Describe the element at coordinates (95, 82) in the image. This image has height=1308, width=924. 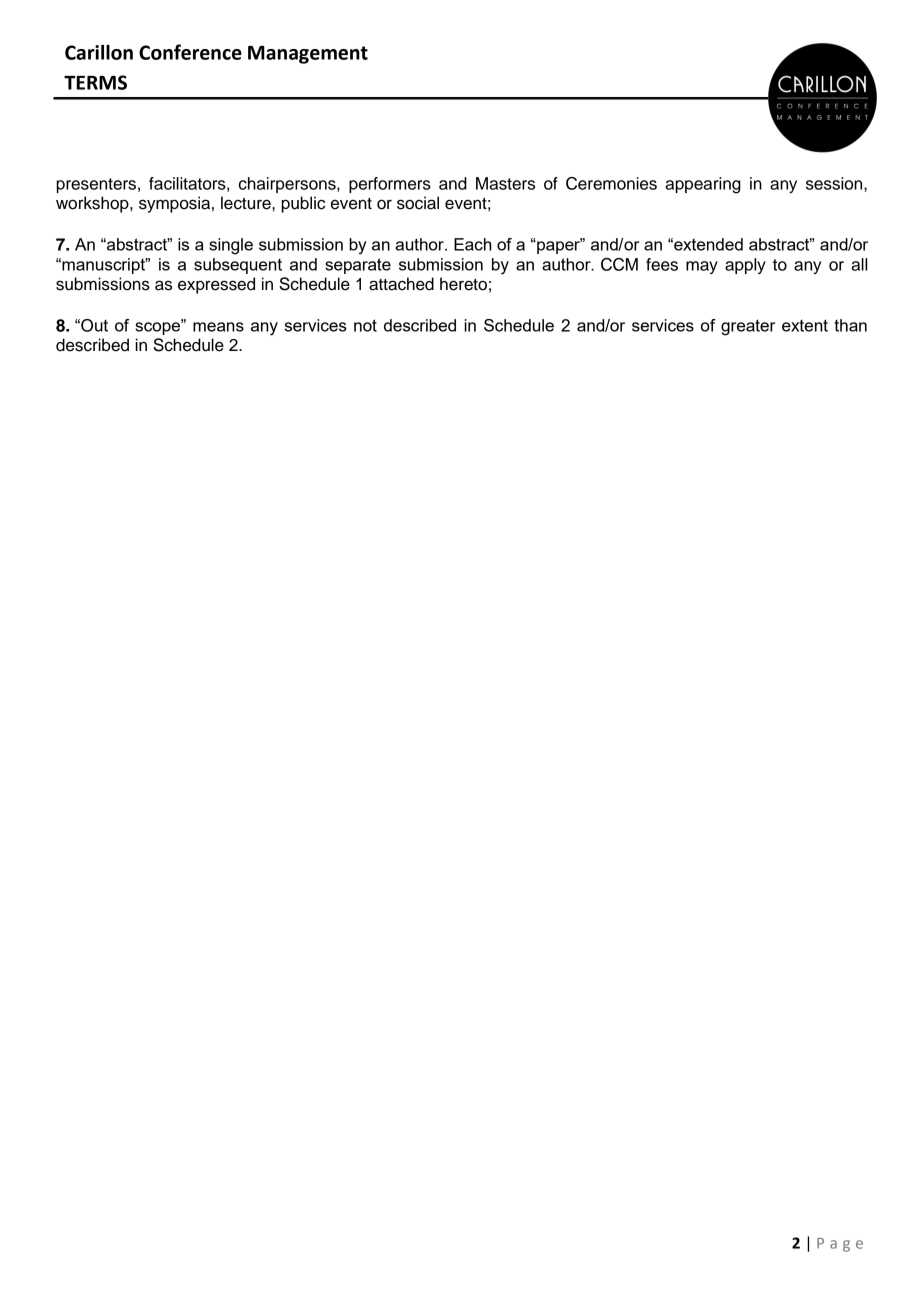
I see `TERMS` at that location.
